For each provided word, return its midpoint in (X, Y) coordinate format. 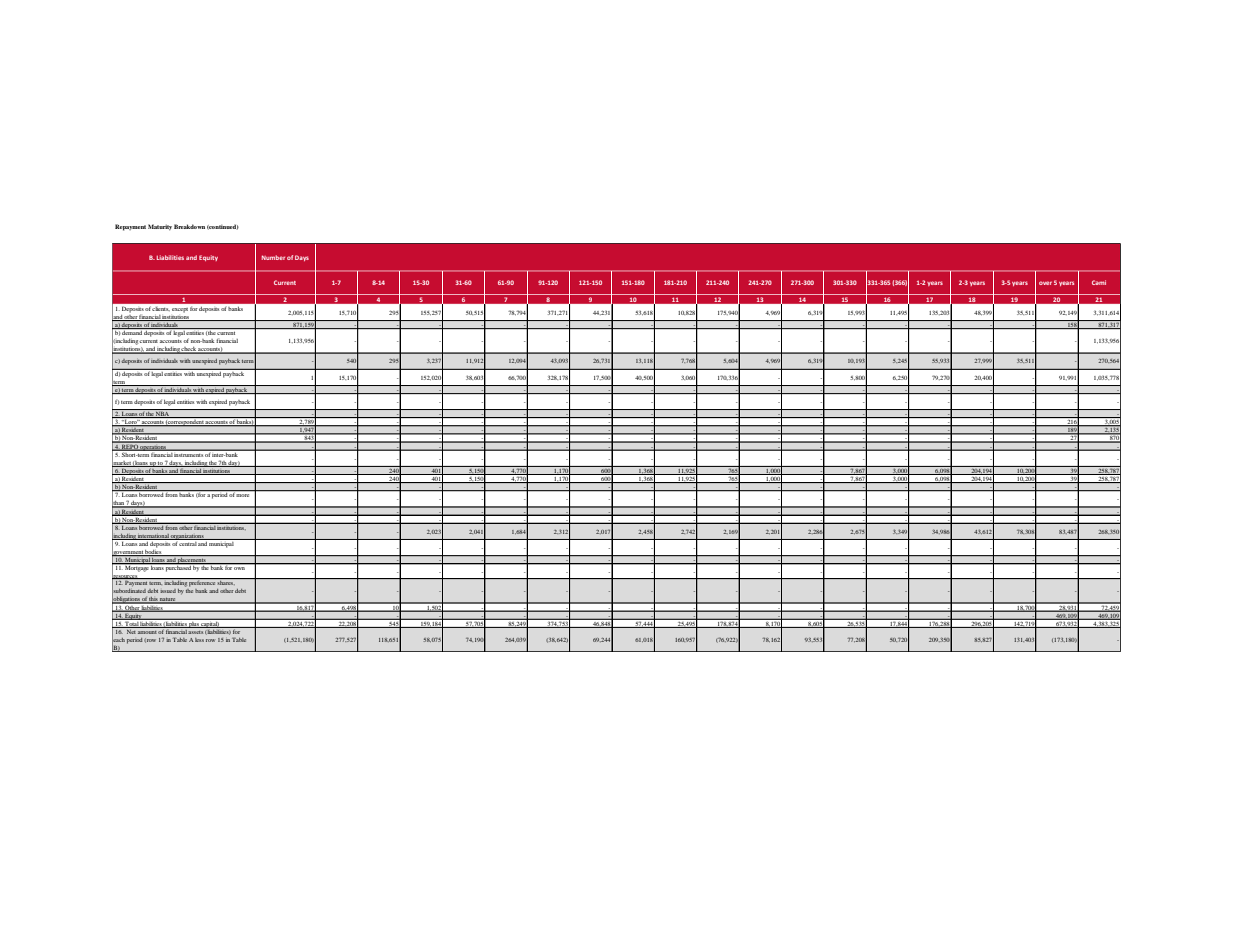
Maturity (160, 227)
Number (273, 257)
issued (168, 591)
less (199, 640)
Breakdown (189, 226)
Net (131, 630)
